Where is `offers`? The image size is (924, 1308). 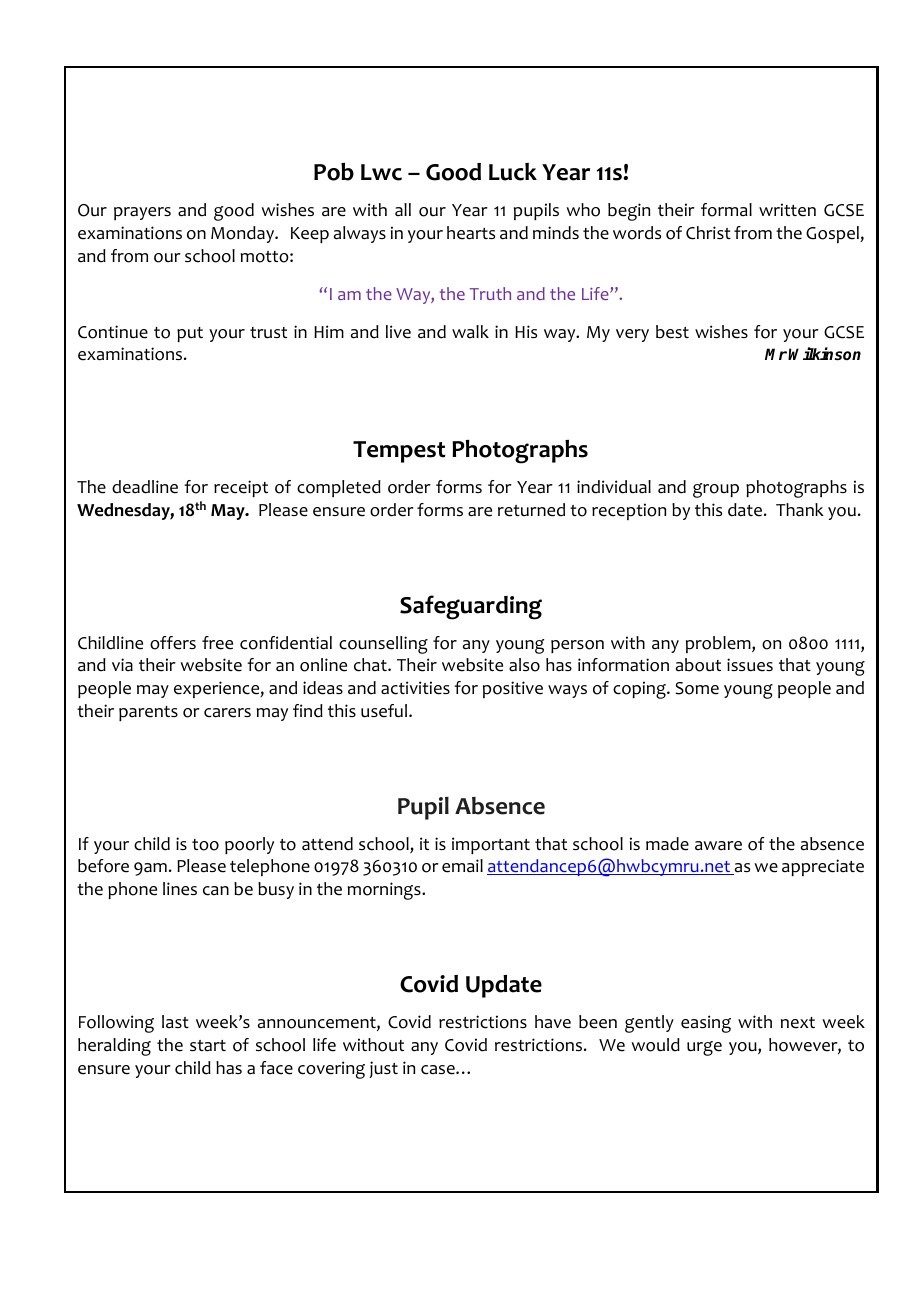 offers is located at coordinates (173, 643).
